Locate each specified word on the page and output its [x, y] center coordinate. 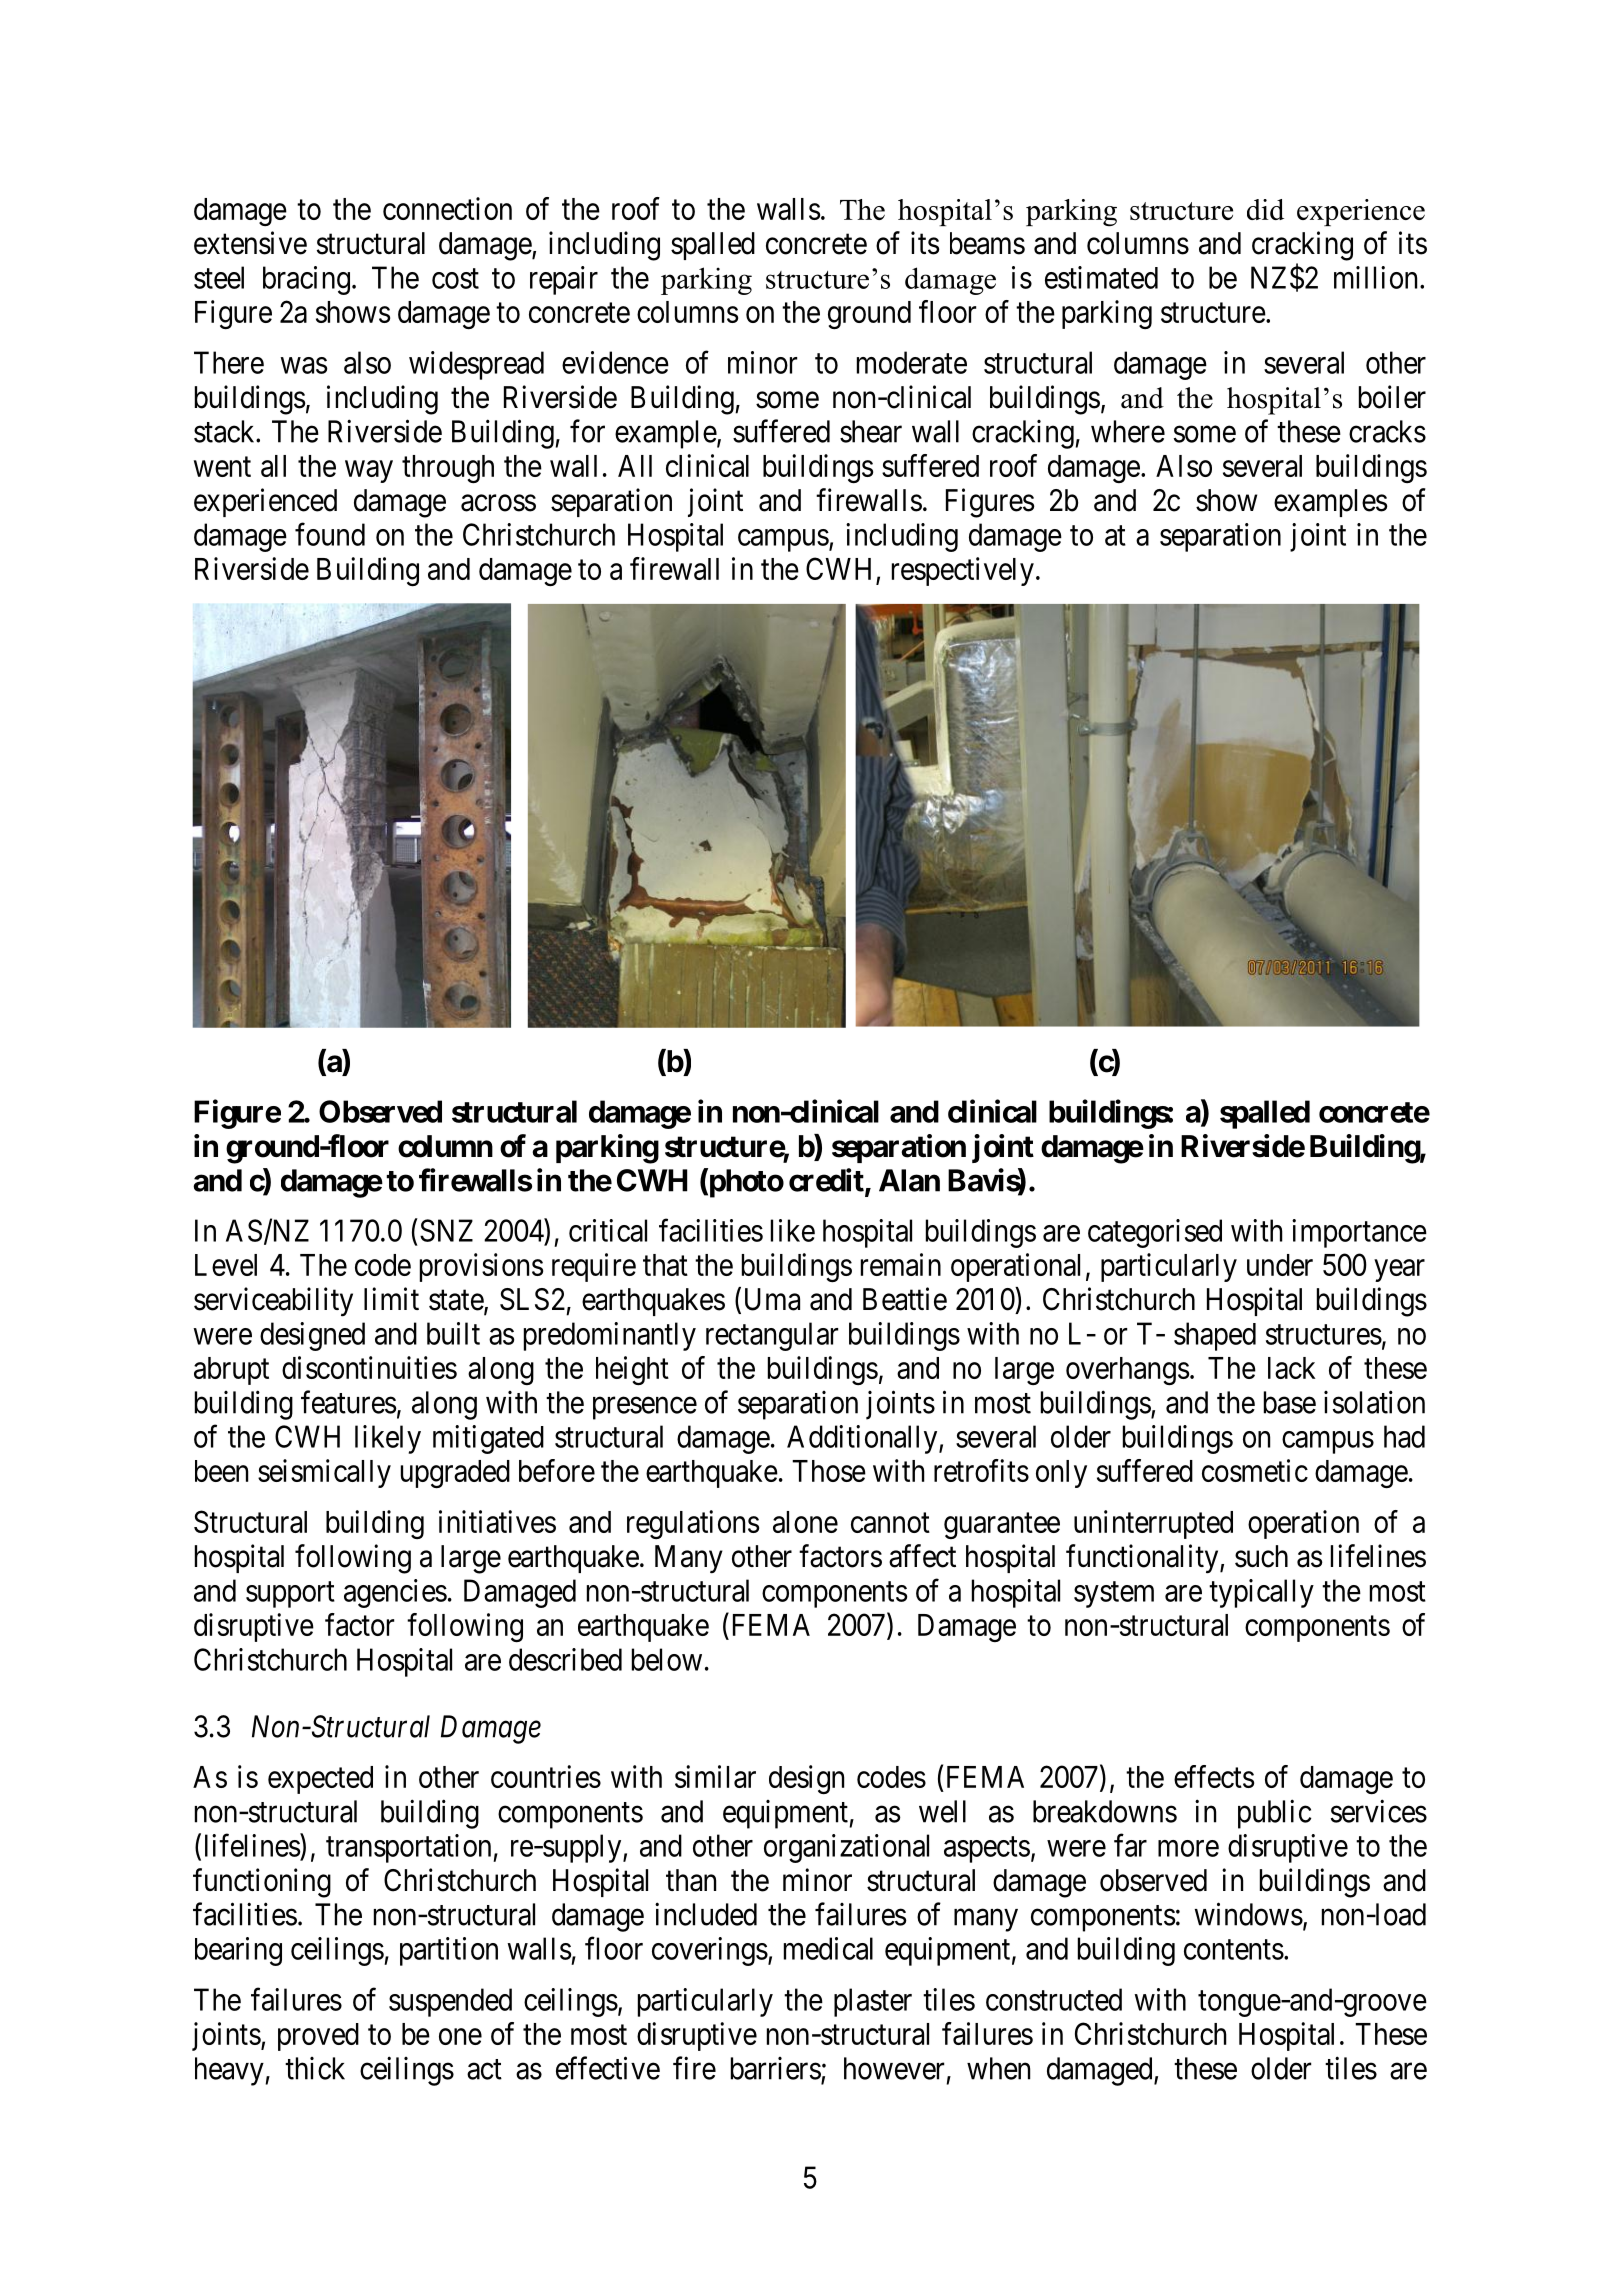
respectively [963, 571]
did [1265, 209]
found [330, 534]
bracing [306, 280]
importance [1359, 1233]
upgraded [455, 1474]
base [1290, 1402]
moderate [912, 362]
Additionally [863, 1439]
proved [318, 2037]
